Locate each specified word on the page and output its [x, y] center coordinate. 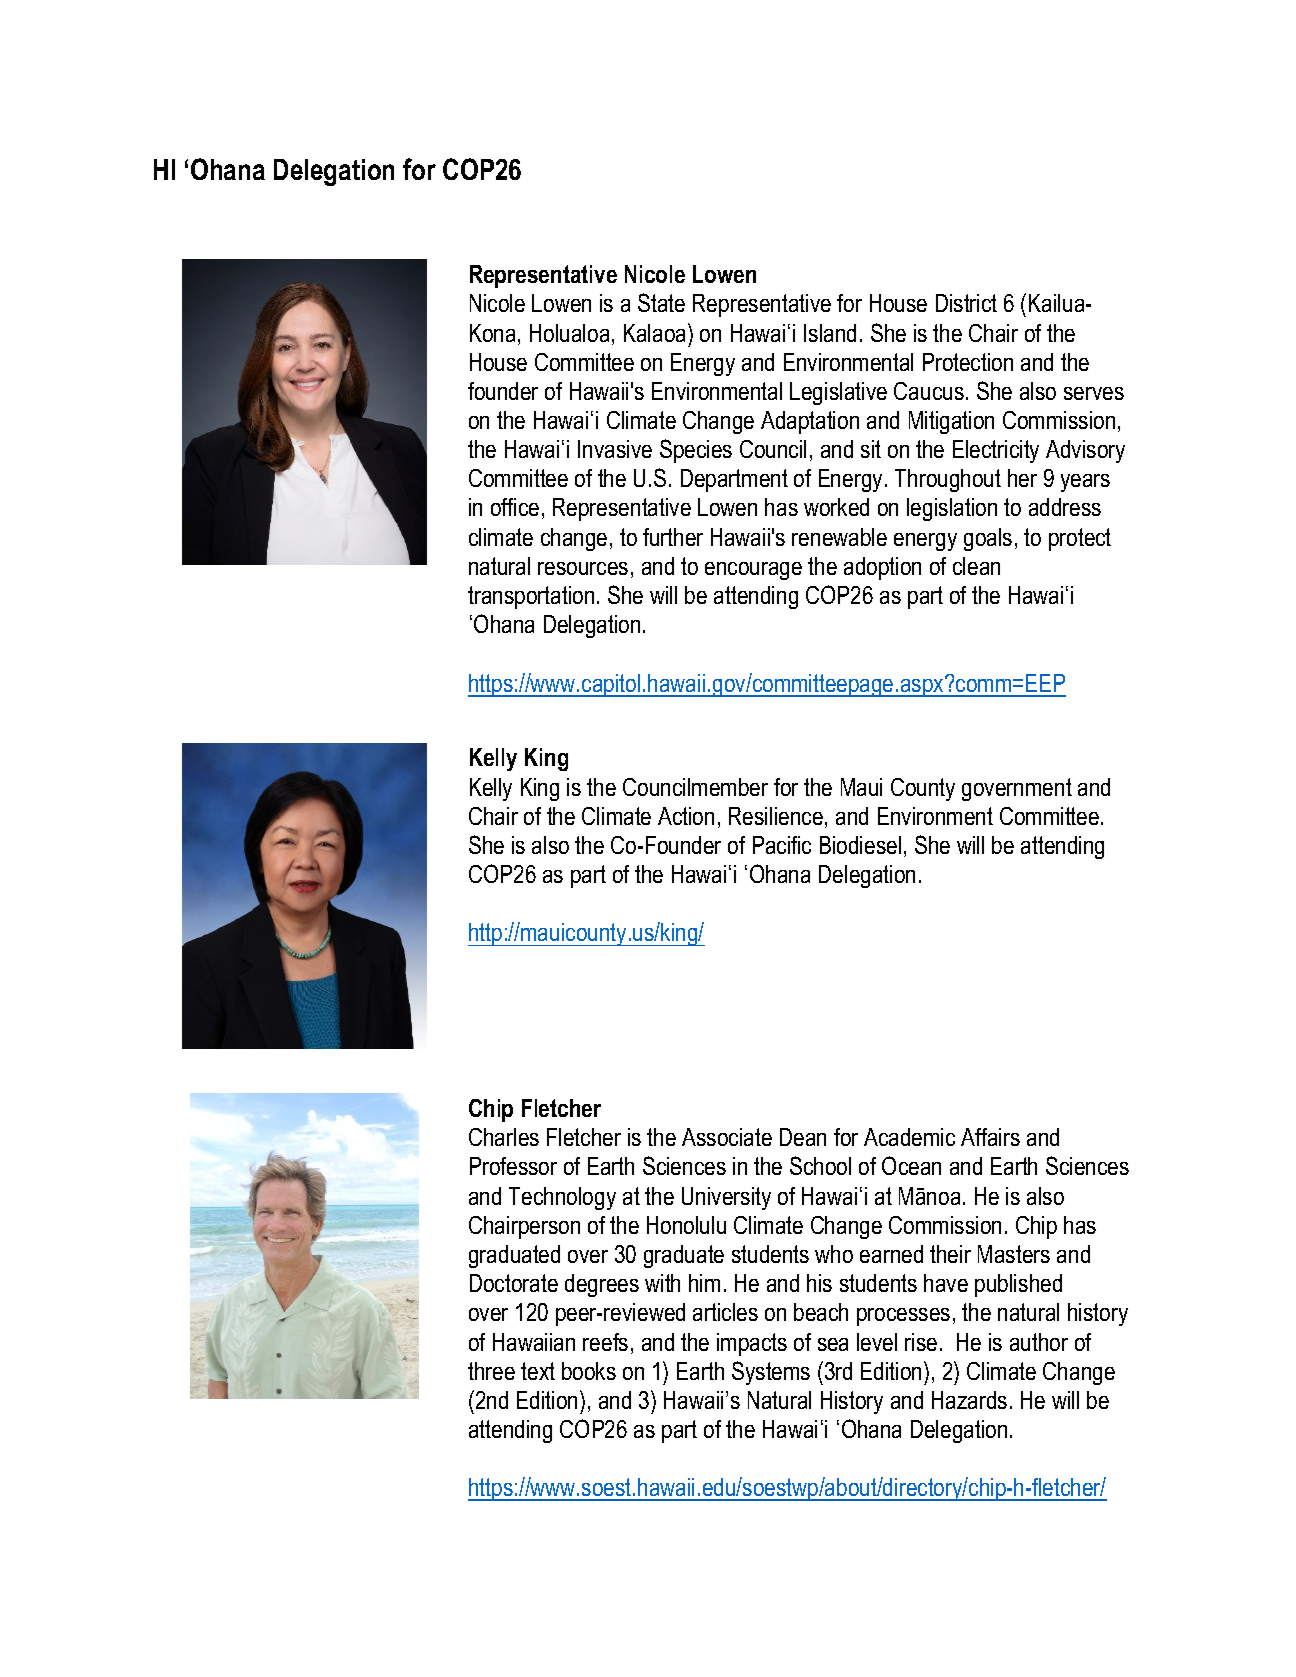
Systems [771, 1373]
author [1039, 1342]
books [589, 1371]
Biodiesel [860, 845]
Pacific [782, 845]
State [661, 302]
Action [686, 816]
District [966, 303]
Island [830, 333]
